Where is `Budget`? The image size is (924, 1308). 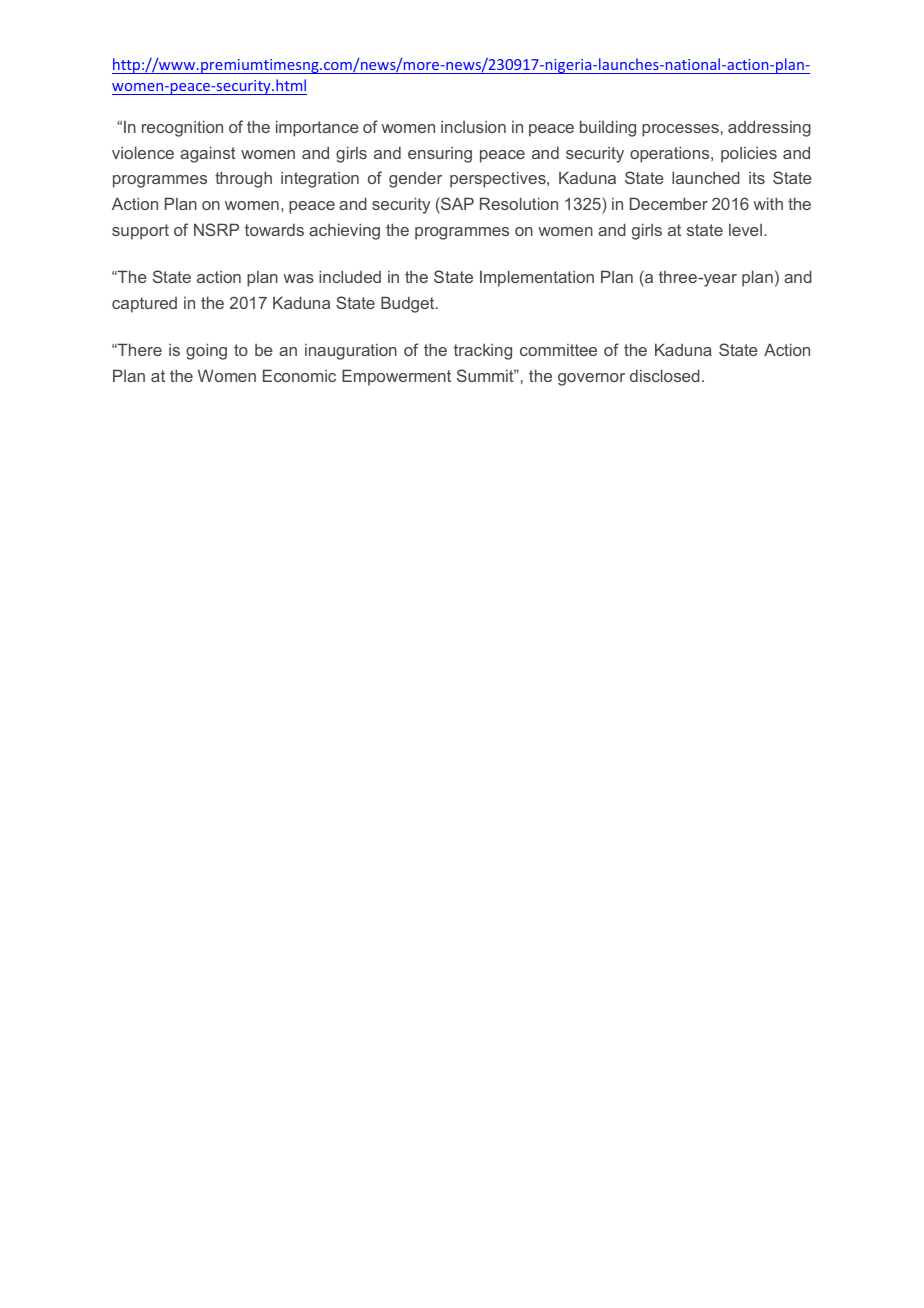 Budget is located at coordinates (409, 304).
